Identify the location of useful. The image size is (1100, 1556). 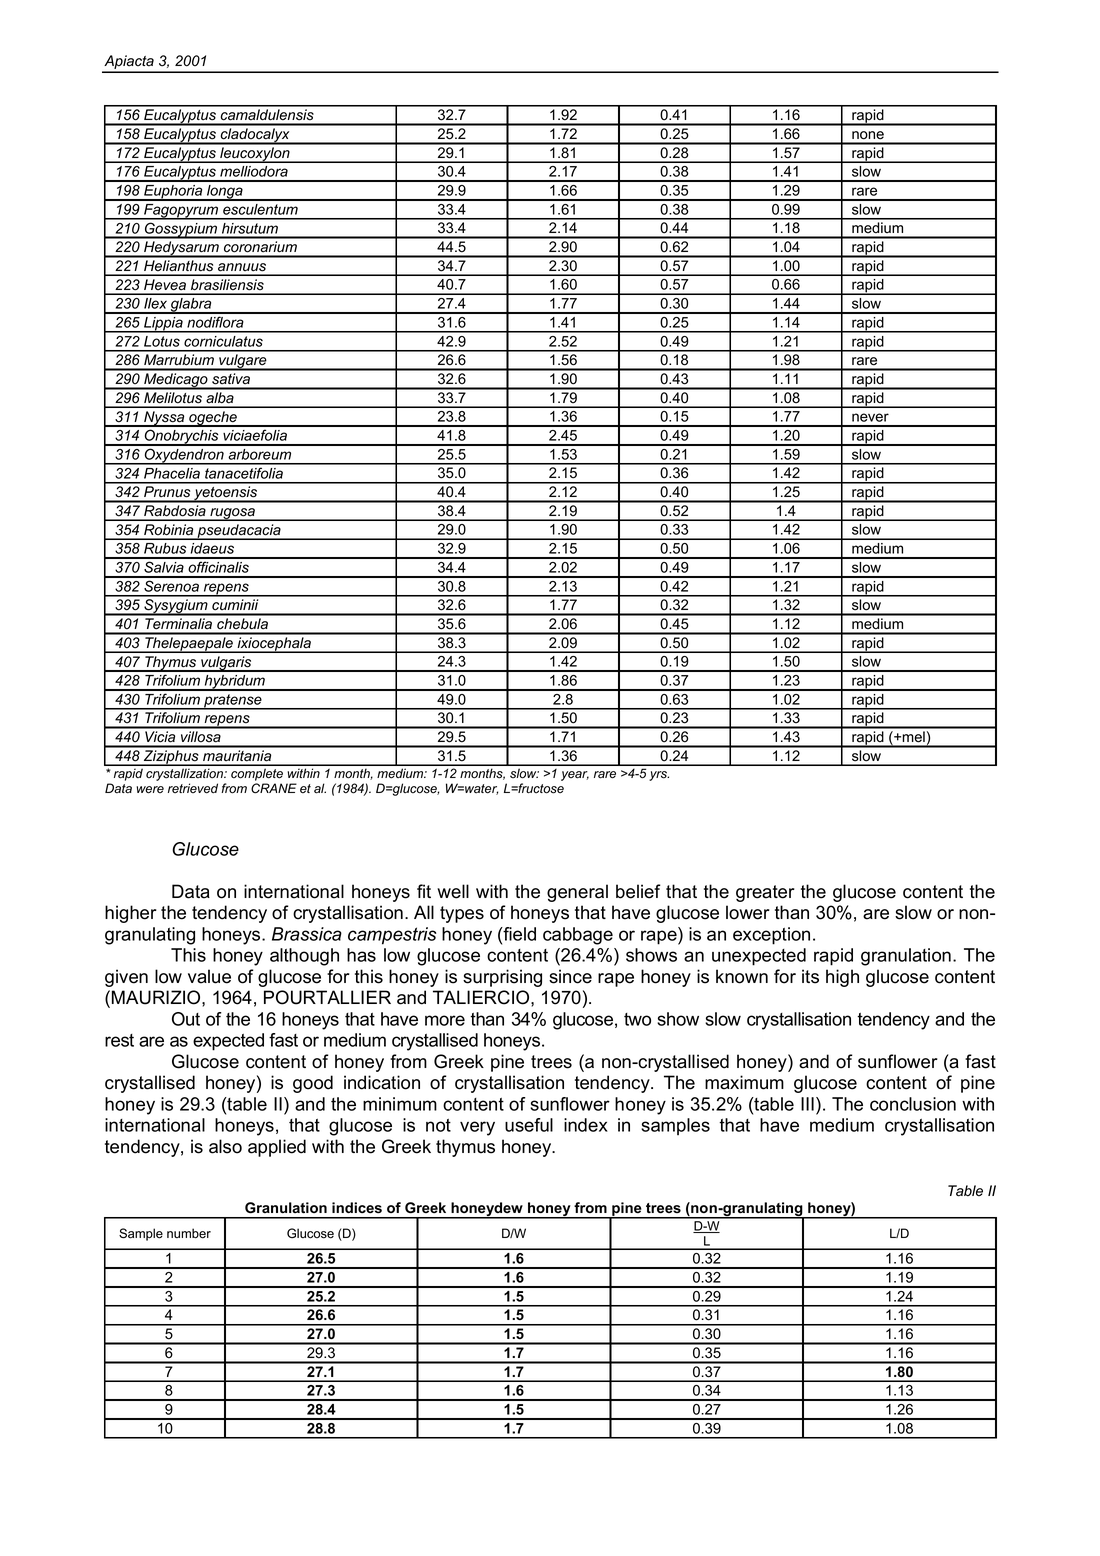
(529, 1125).
